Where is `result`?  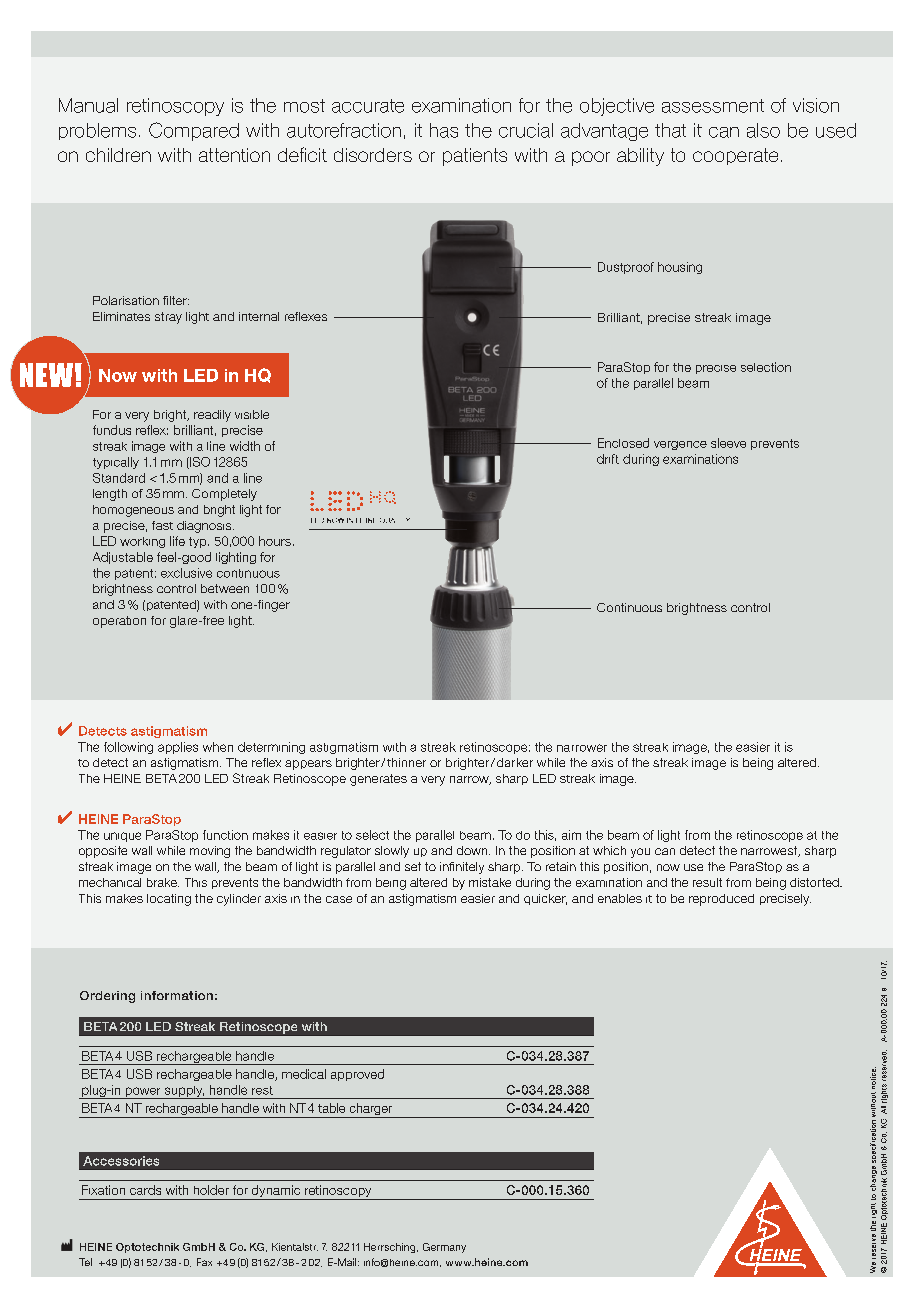 result is located at coordinates (707, 882).
